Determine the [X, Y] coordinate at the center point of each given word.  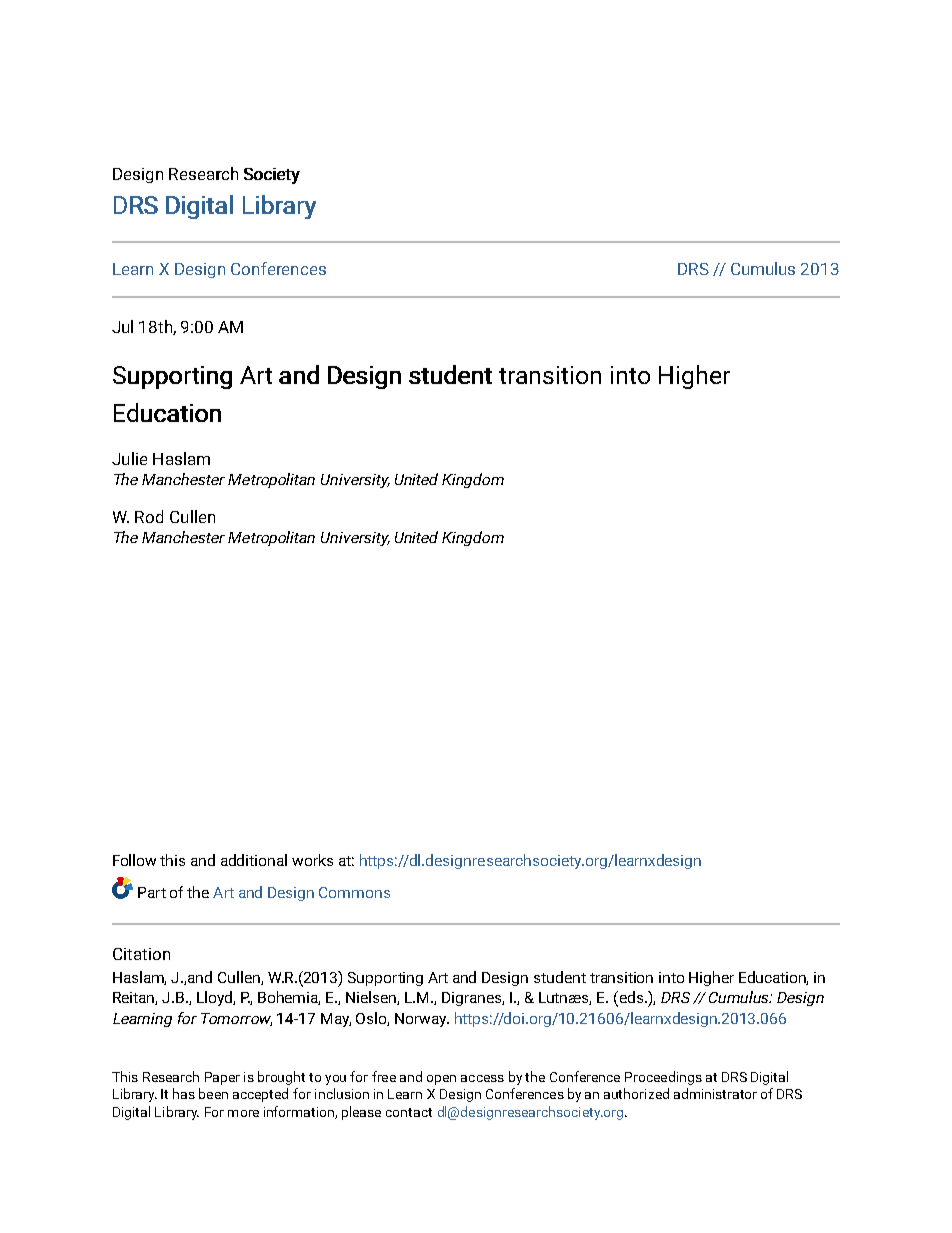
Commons [354, 892]
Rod [149, 516]
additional [254, 860]
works [312, 860]
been [213, 1093]
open [441, 1080]
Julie [129, 458]
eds [631, 998]
